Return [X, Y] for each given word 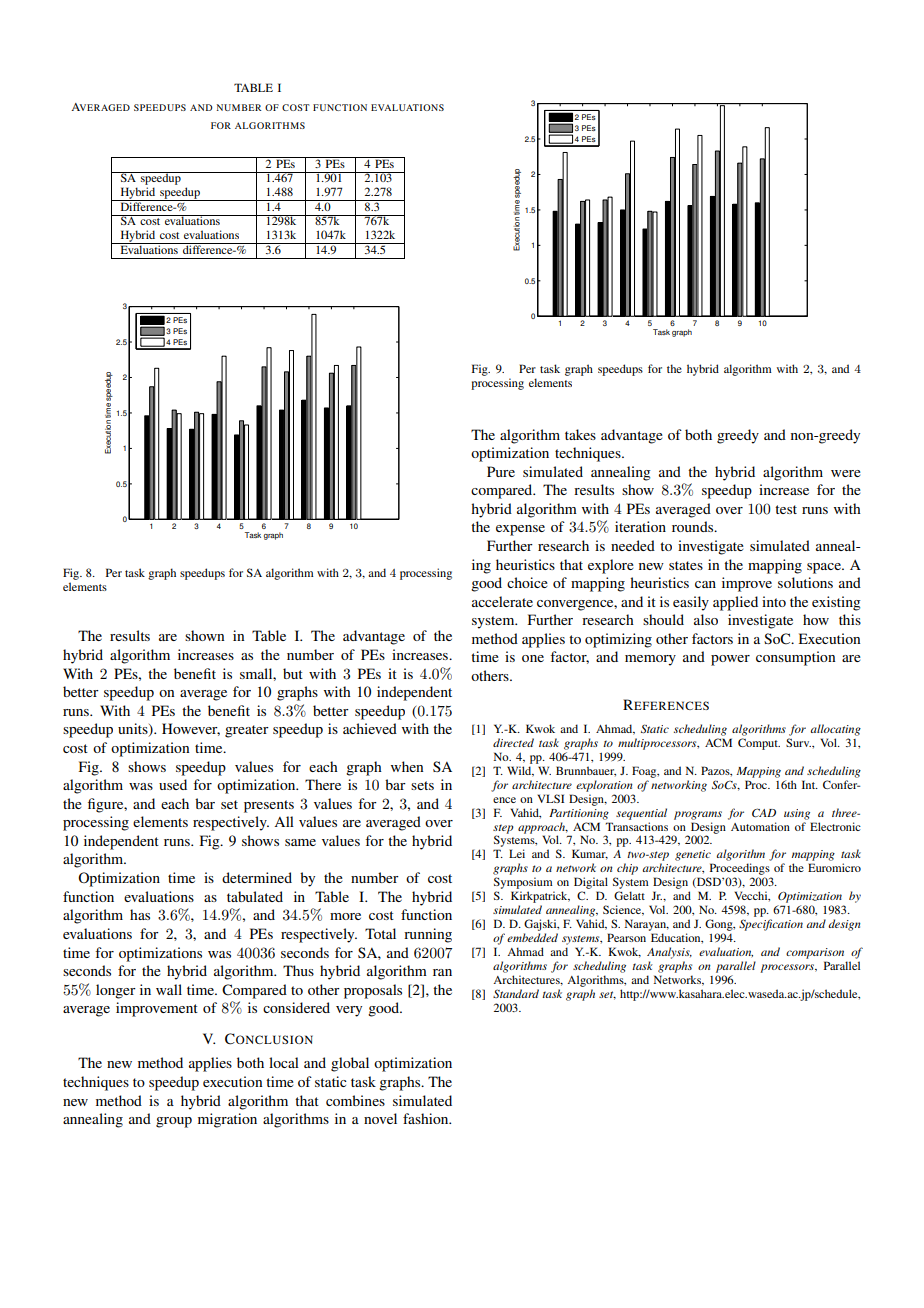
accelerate [502, 601]
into [774, 601]
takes [580, 434]
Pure [501, 471]
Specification [771, 925]
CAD [764, 813]
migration [227, 1120]
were [846, 473]
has [140, 914]
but [293, 673]
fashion [427, 1118]
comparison [815, 953]
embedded [532, 937]
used [173, 784]
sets [422, 785]
